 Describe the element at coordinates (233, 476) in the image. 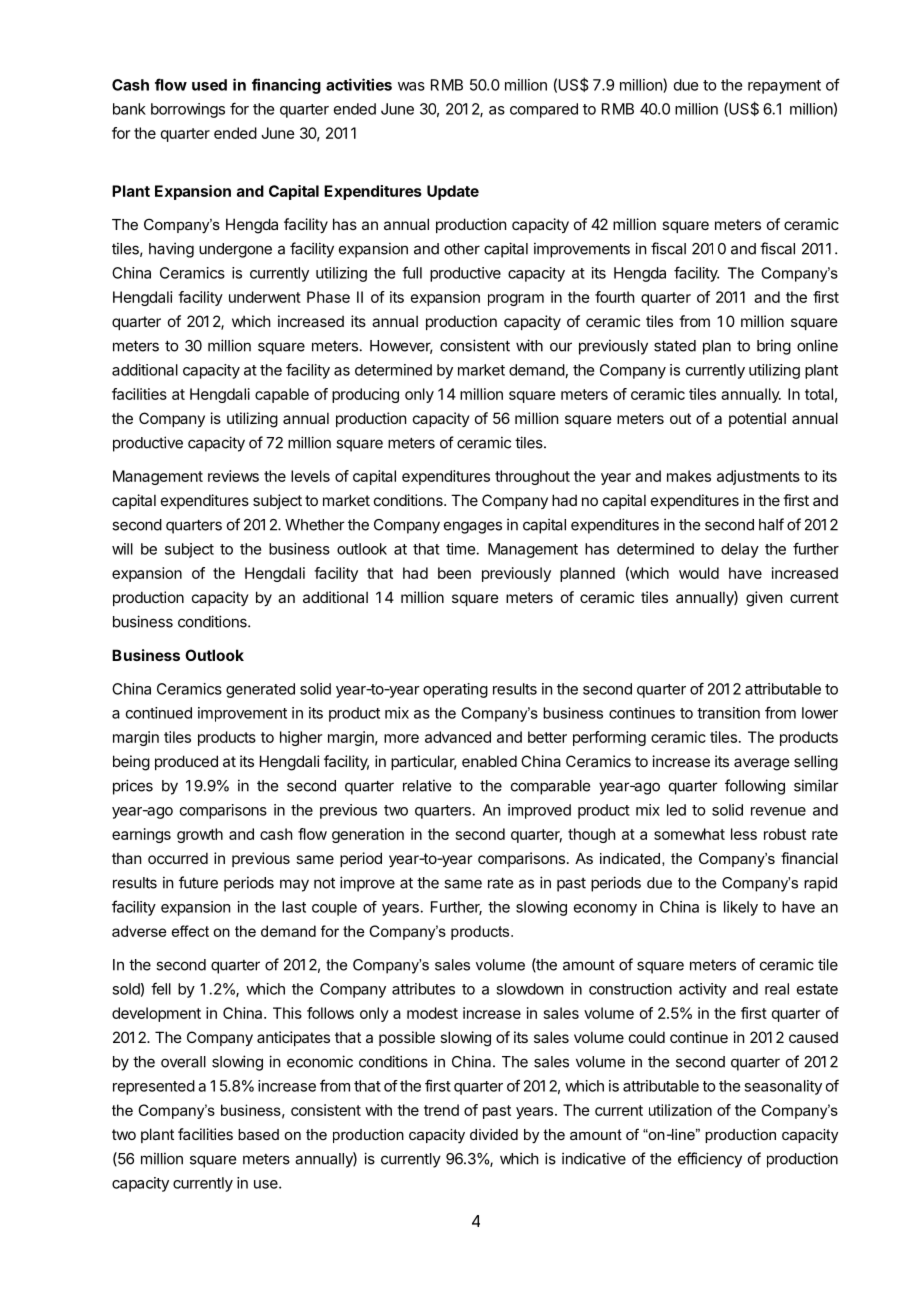

I see `reviews` at that location.
